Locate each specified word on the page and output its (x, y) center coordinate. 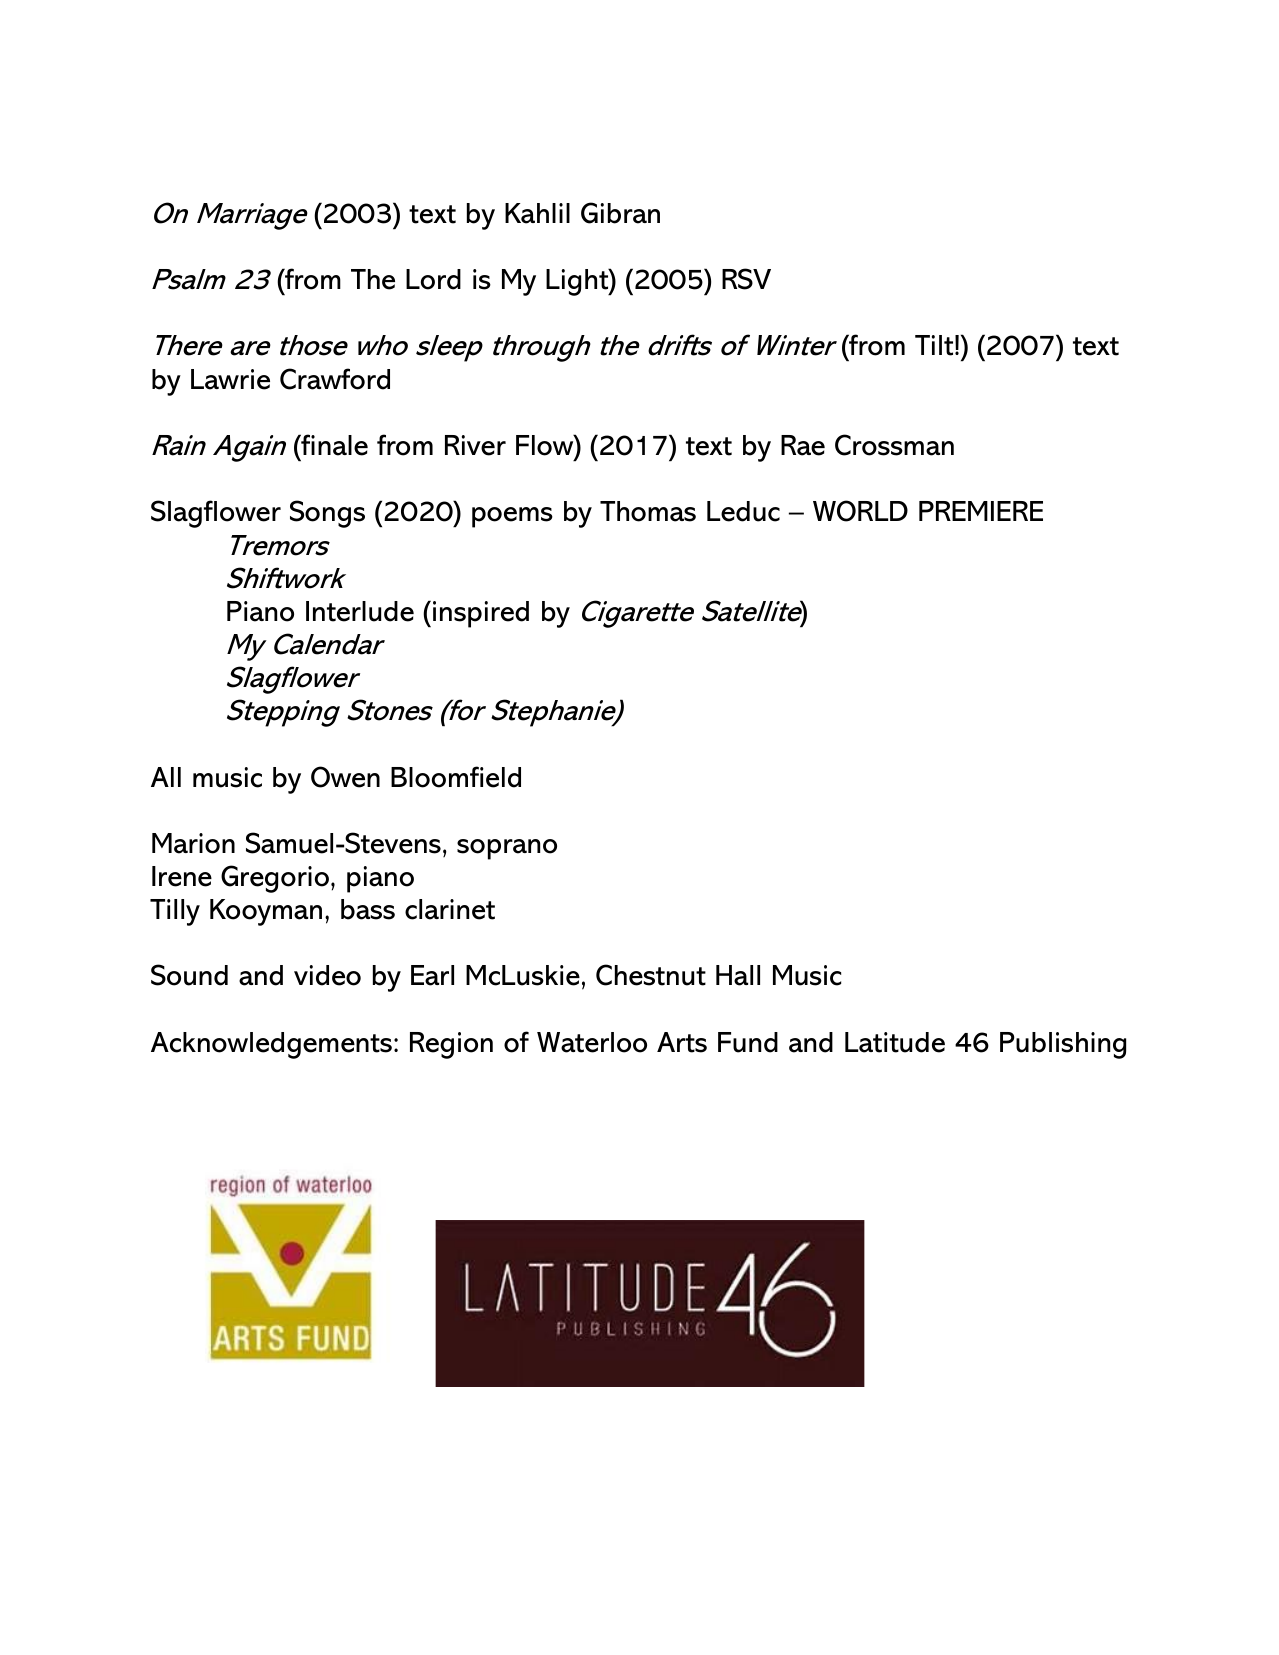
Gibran (620, 213)
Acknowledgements (271, 1045)
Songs (327, 514)
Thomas (648, 511)
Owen (345, 777)
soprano (507, 849)
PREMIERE (981, 511)
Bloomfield (456, 777)
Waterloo (592, 1042)
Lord (433, 279)
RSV (746, 279)
